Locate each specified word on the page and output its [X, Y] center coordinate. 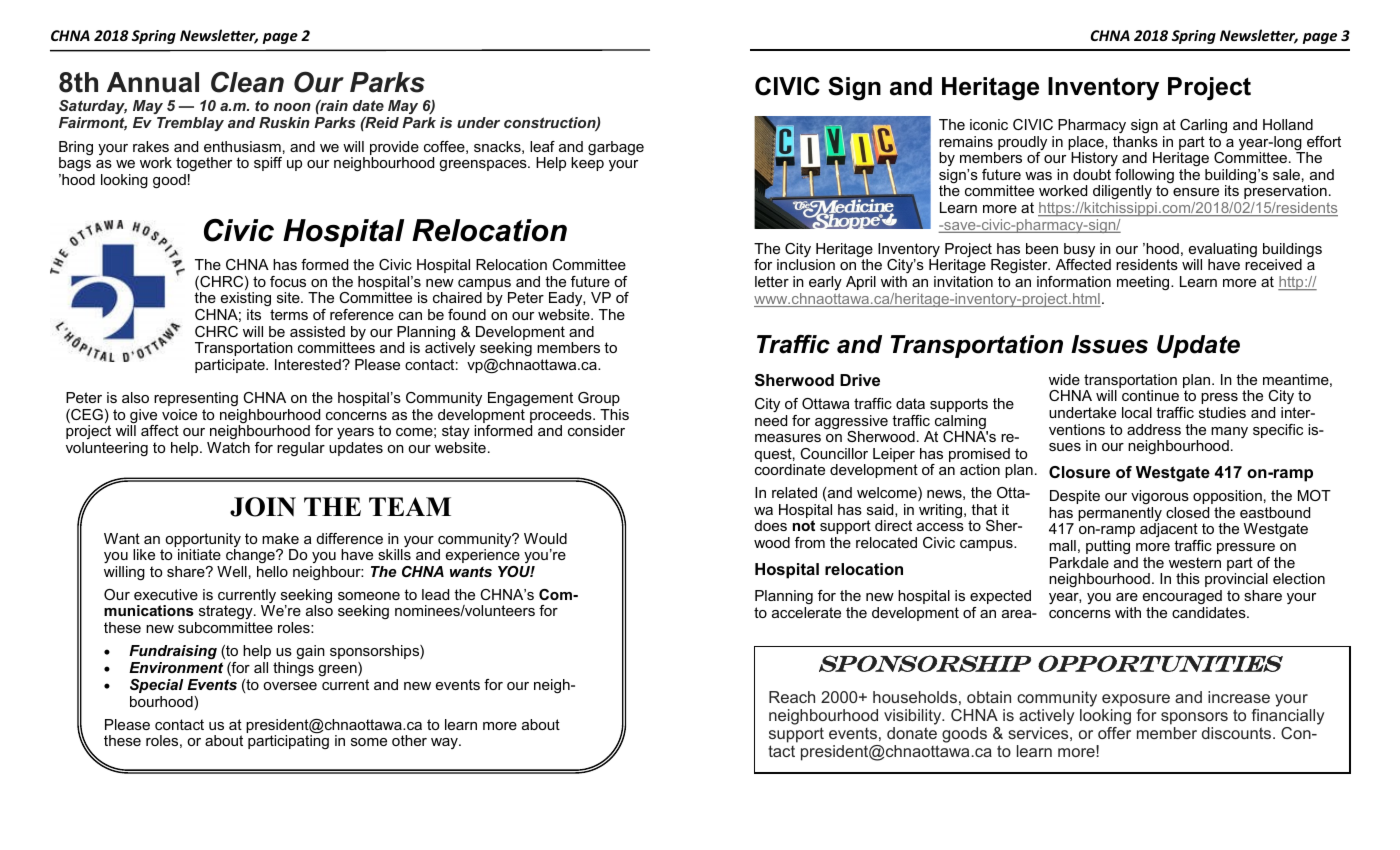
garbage [616, 148]
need [771, 420]
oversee [290, 686]
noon [292, 107]
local [1137, 412]
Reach [792, 697]
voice [179, 414]
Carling [1203, 126]
